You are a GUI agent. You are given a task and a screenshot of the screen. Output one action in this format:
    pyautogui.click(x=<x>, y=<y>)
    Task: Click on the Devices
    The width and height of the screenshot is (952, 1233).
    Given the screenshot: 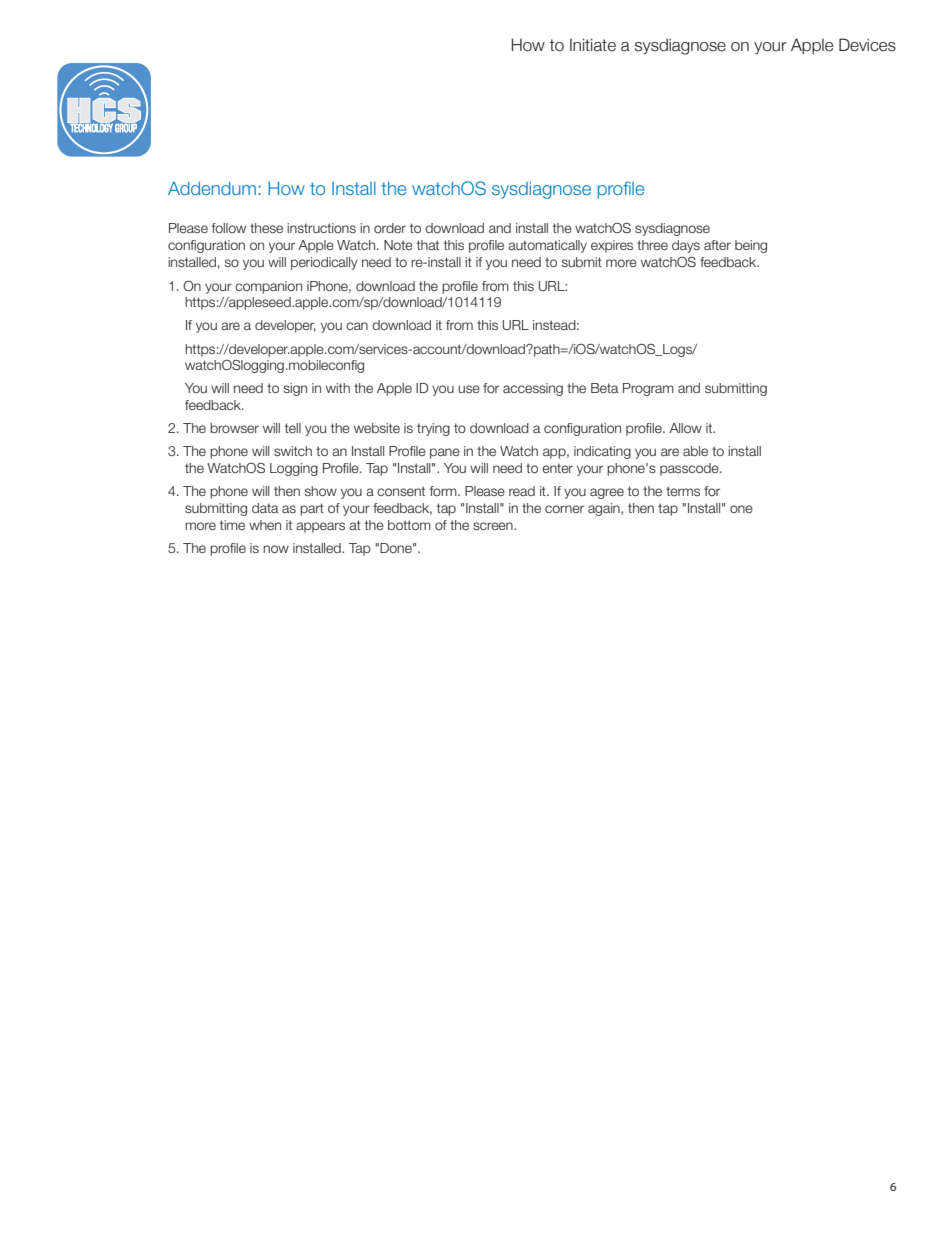 What is the action you would take?
    pyautogui.click(x=867, y=45)
